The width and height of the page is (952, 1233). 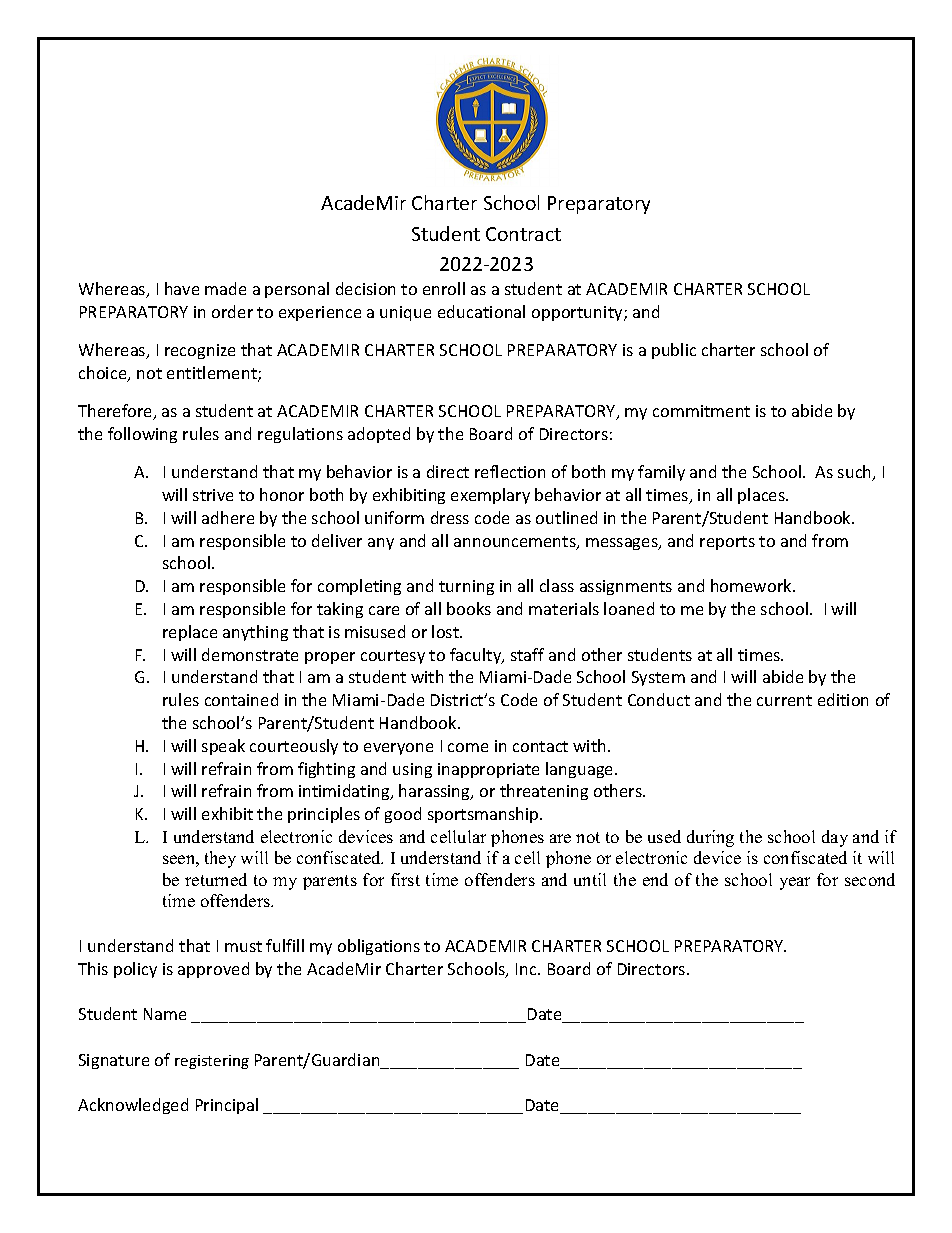 What do you see at coordinates (674, 351) in the page?
I see `public` at bounding box center [674, 351].
